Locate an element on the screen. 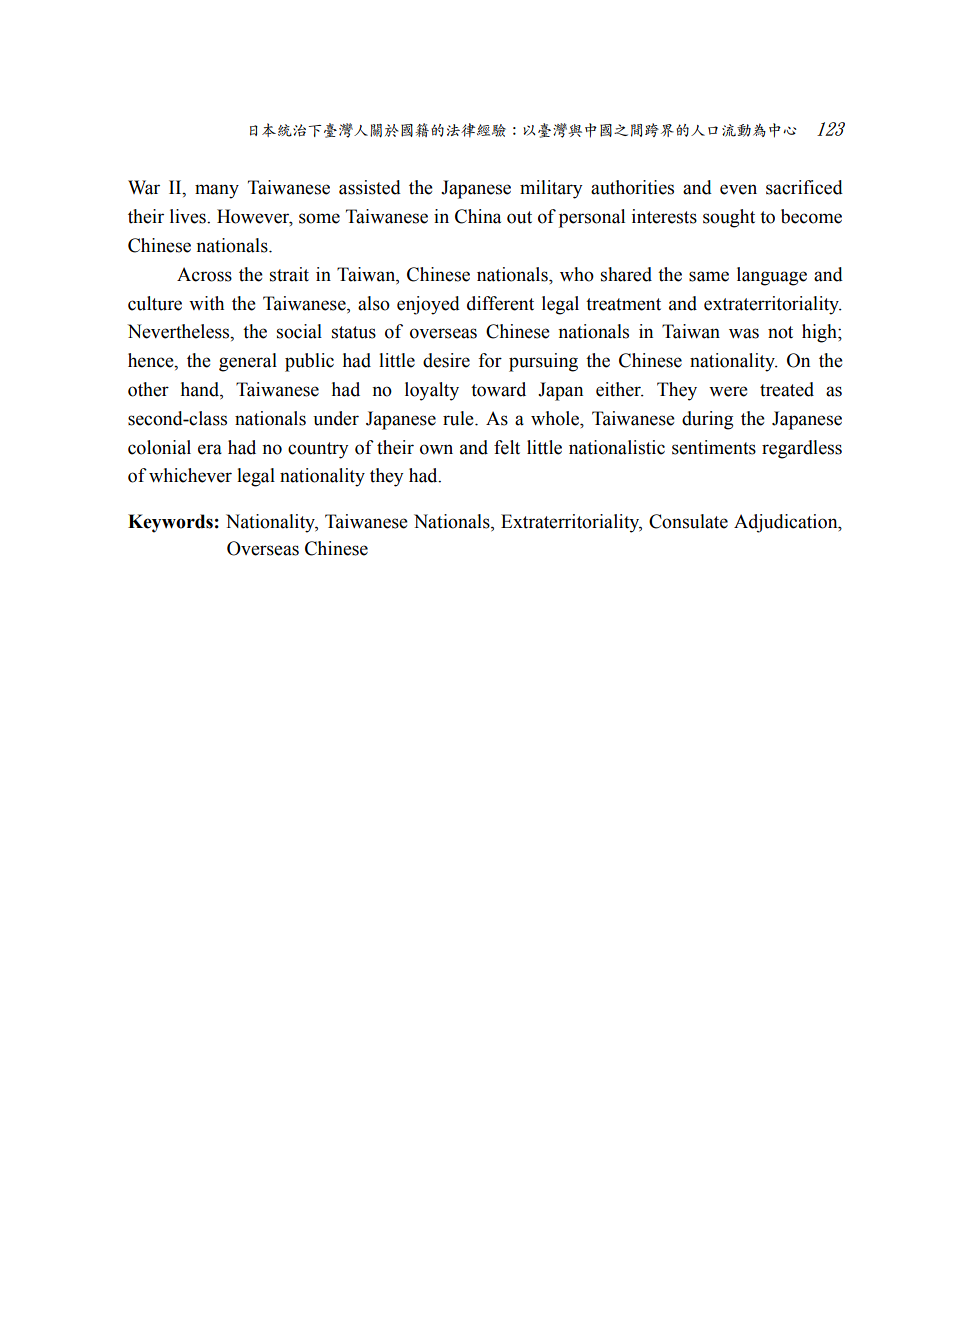 This screenshot has height=1327, width=971. for is located at coordinates (490, 360).
